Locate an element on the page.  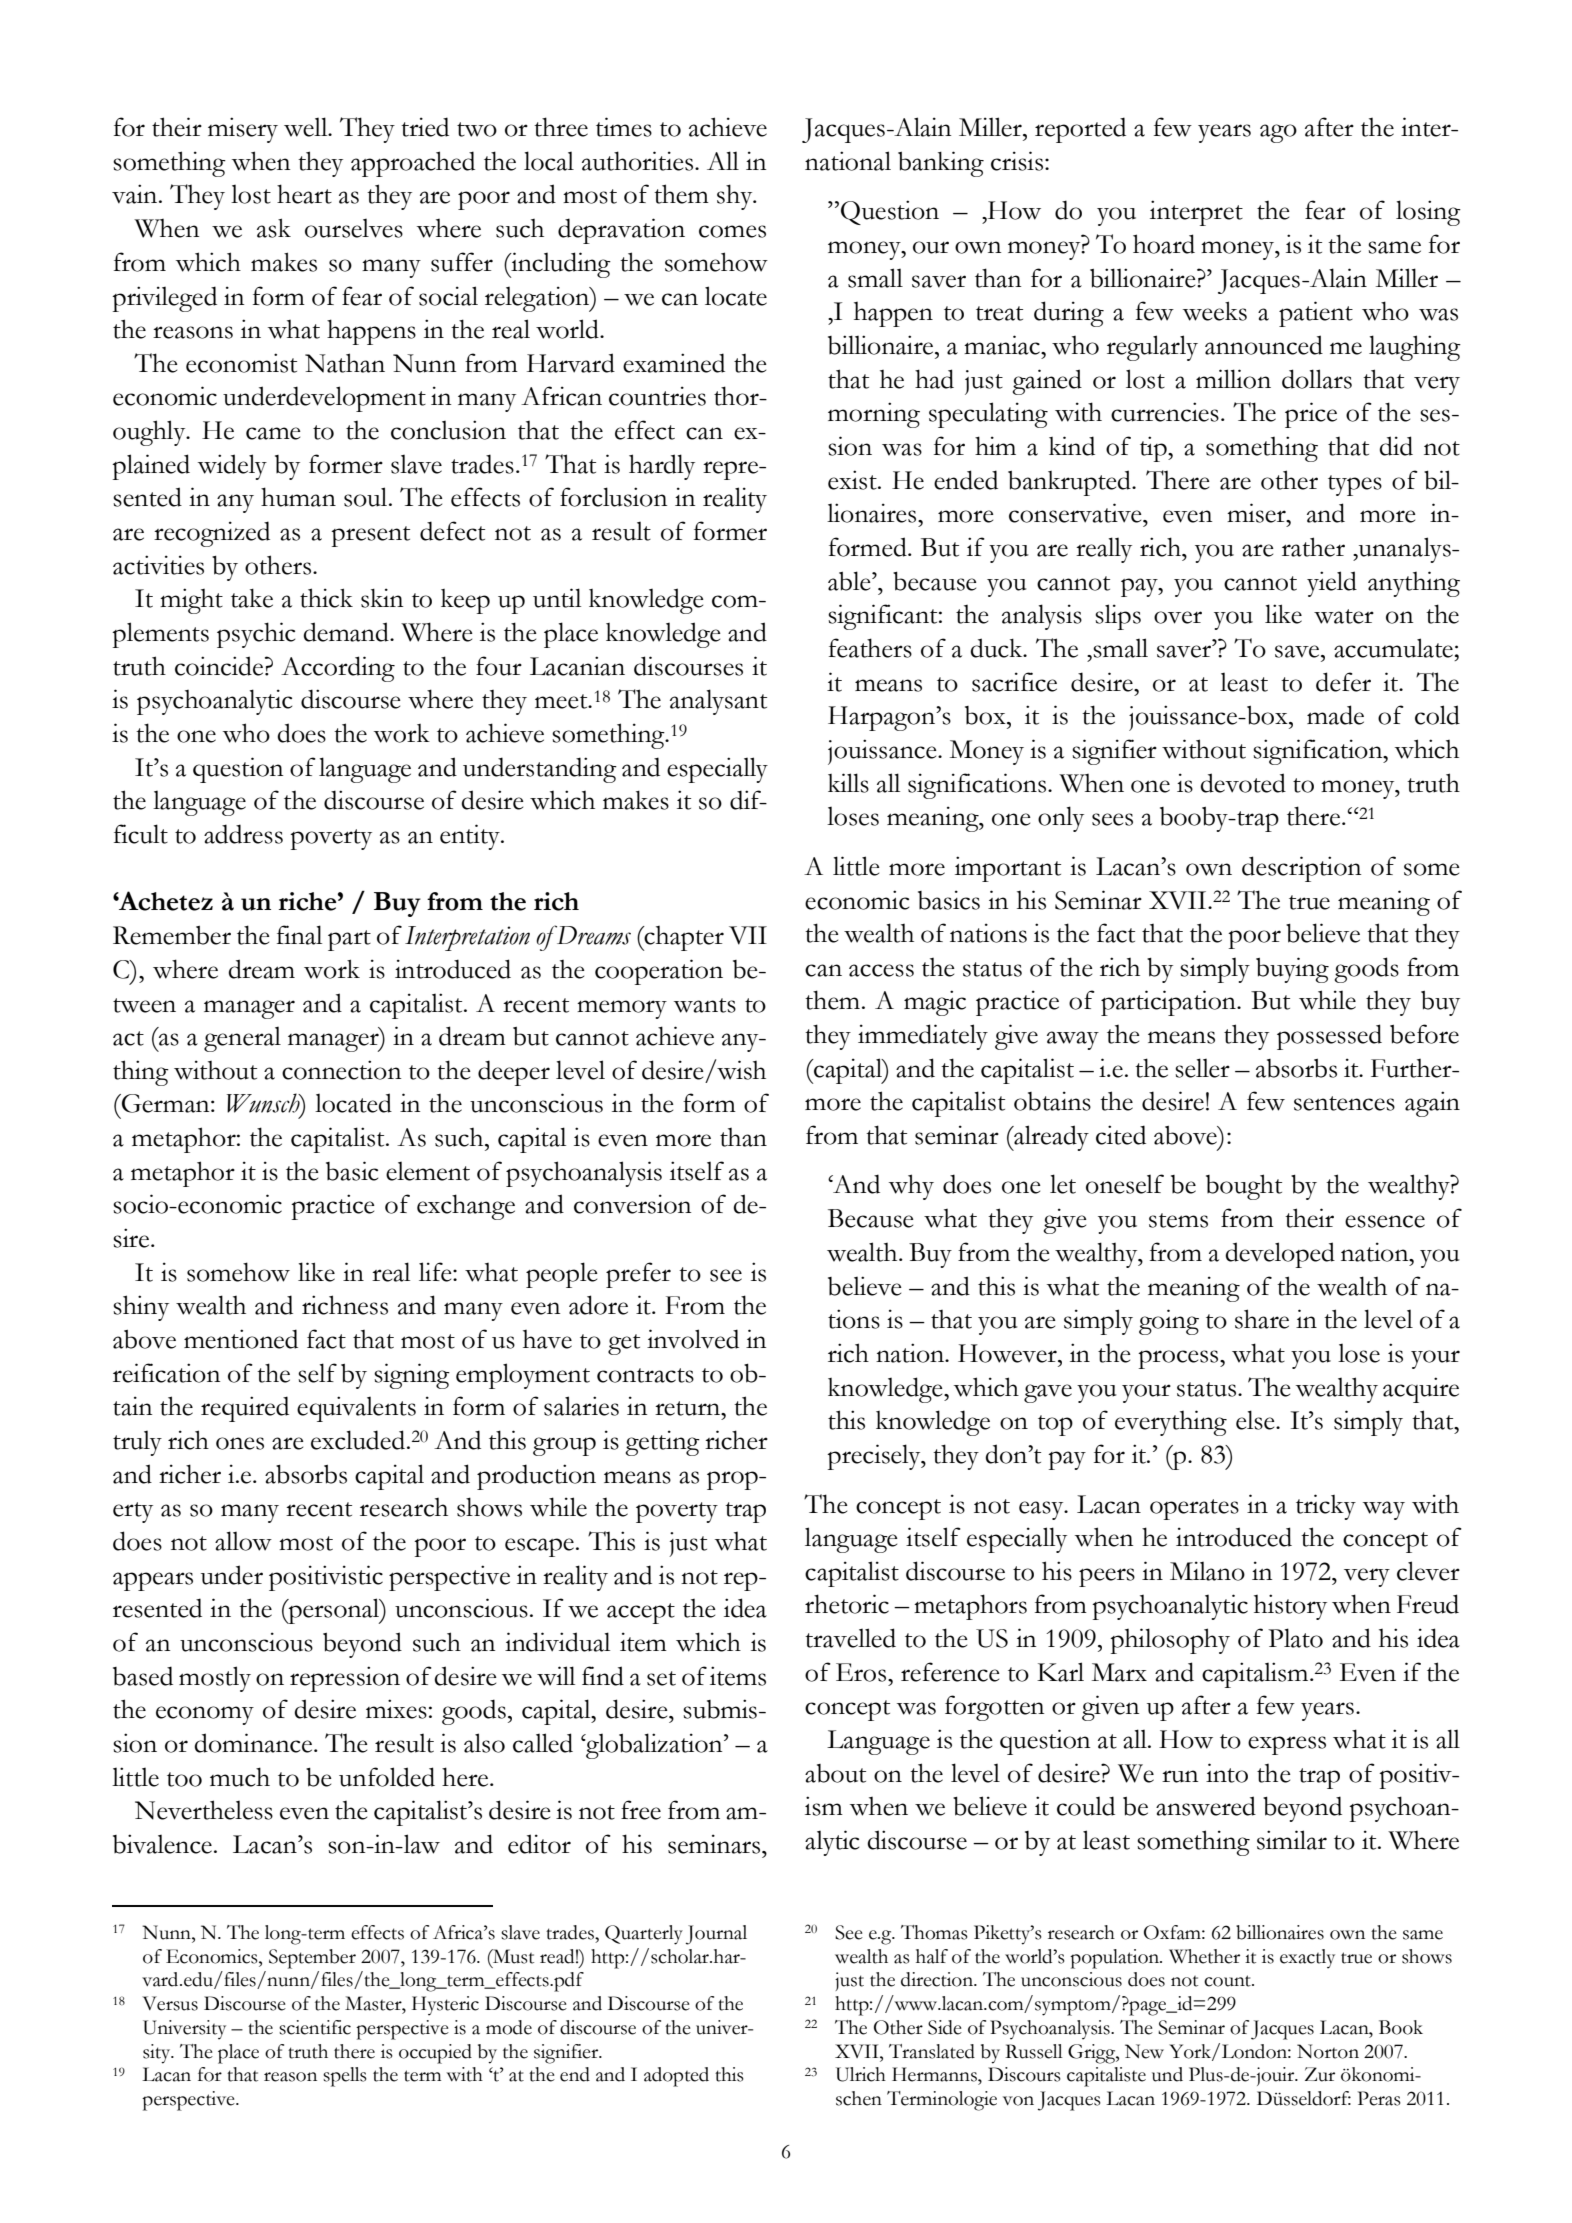
sentences is located at coordinates (1344, 1103).
